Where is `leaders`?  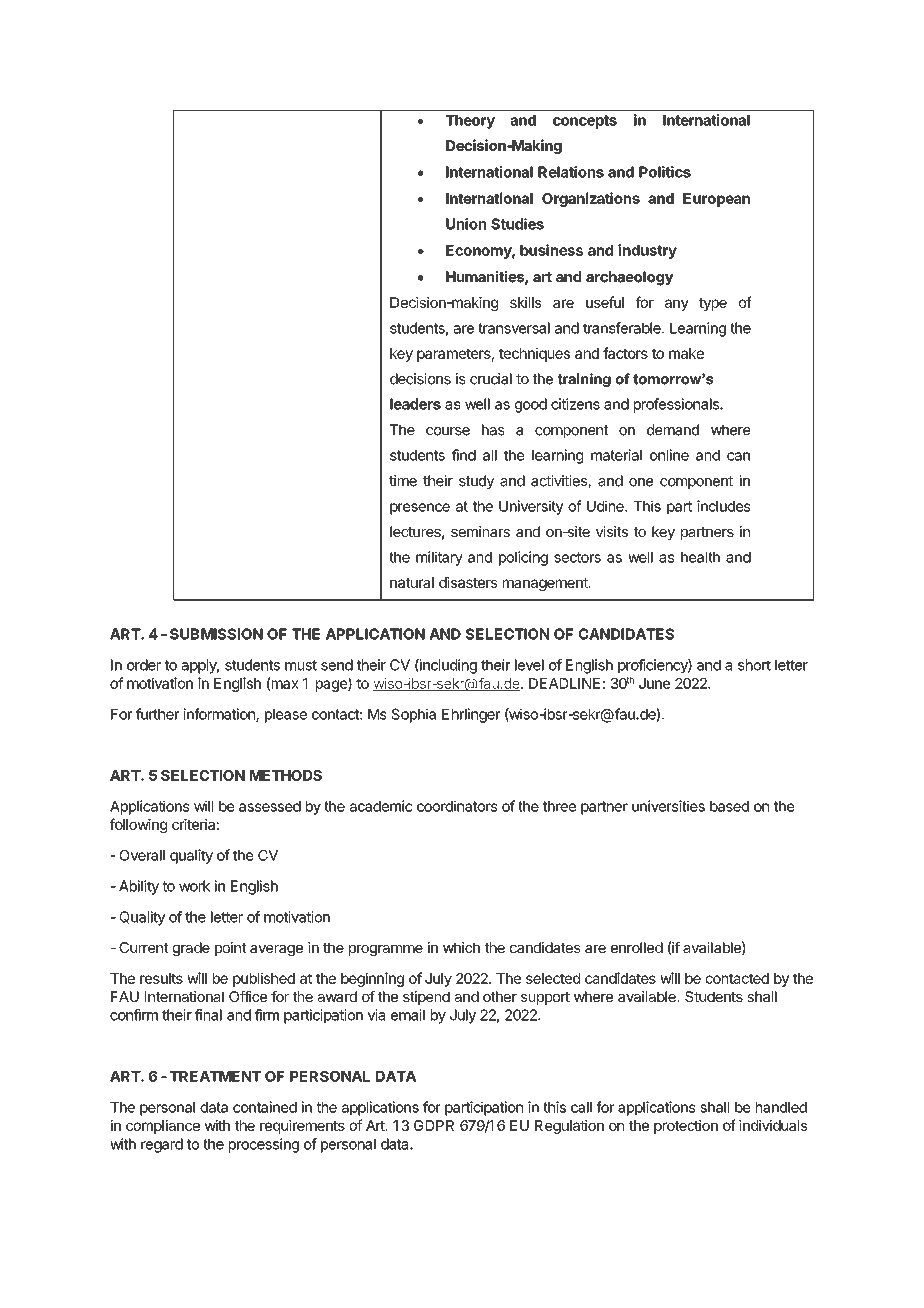
leaders is located at coordinates (415, 404).
